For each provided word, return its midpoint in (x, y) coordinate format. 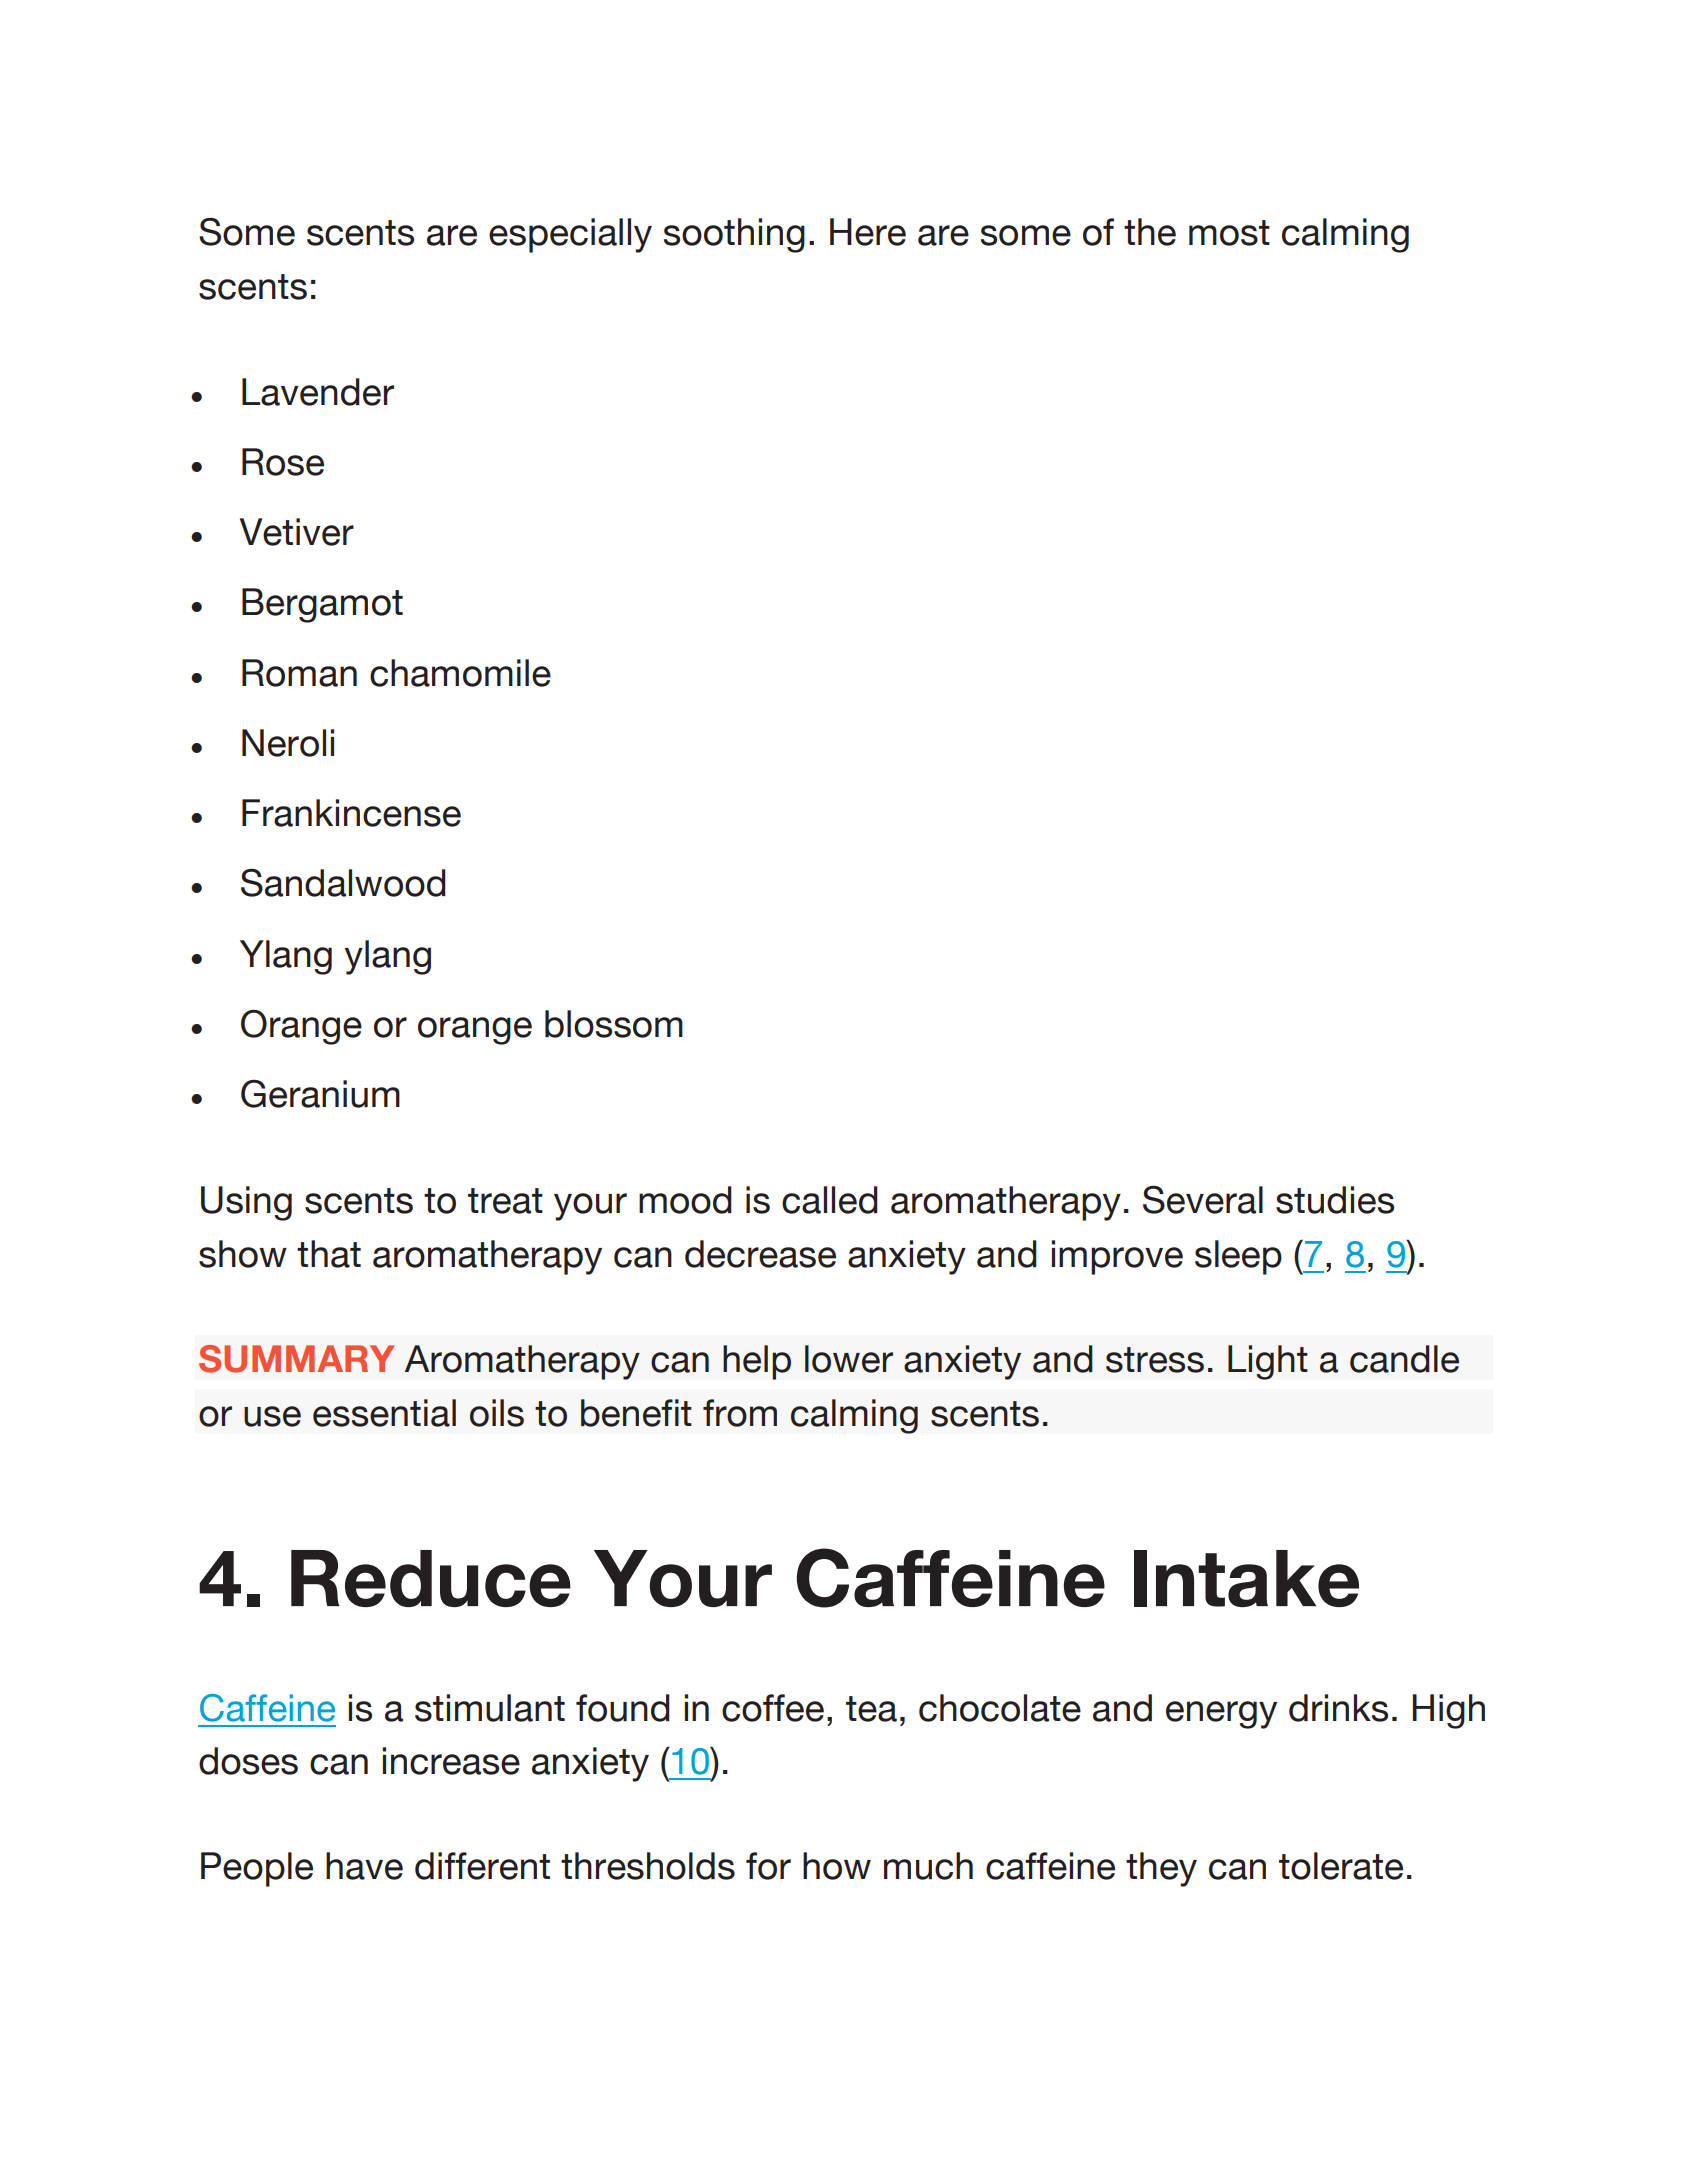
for (768, 1866)
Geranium (320, 1094)
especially (570, 235)
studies (1335, 1200)
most (1229, 233)
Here (868, 232)
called (830, 1200)
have (364, 1866)
